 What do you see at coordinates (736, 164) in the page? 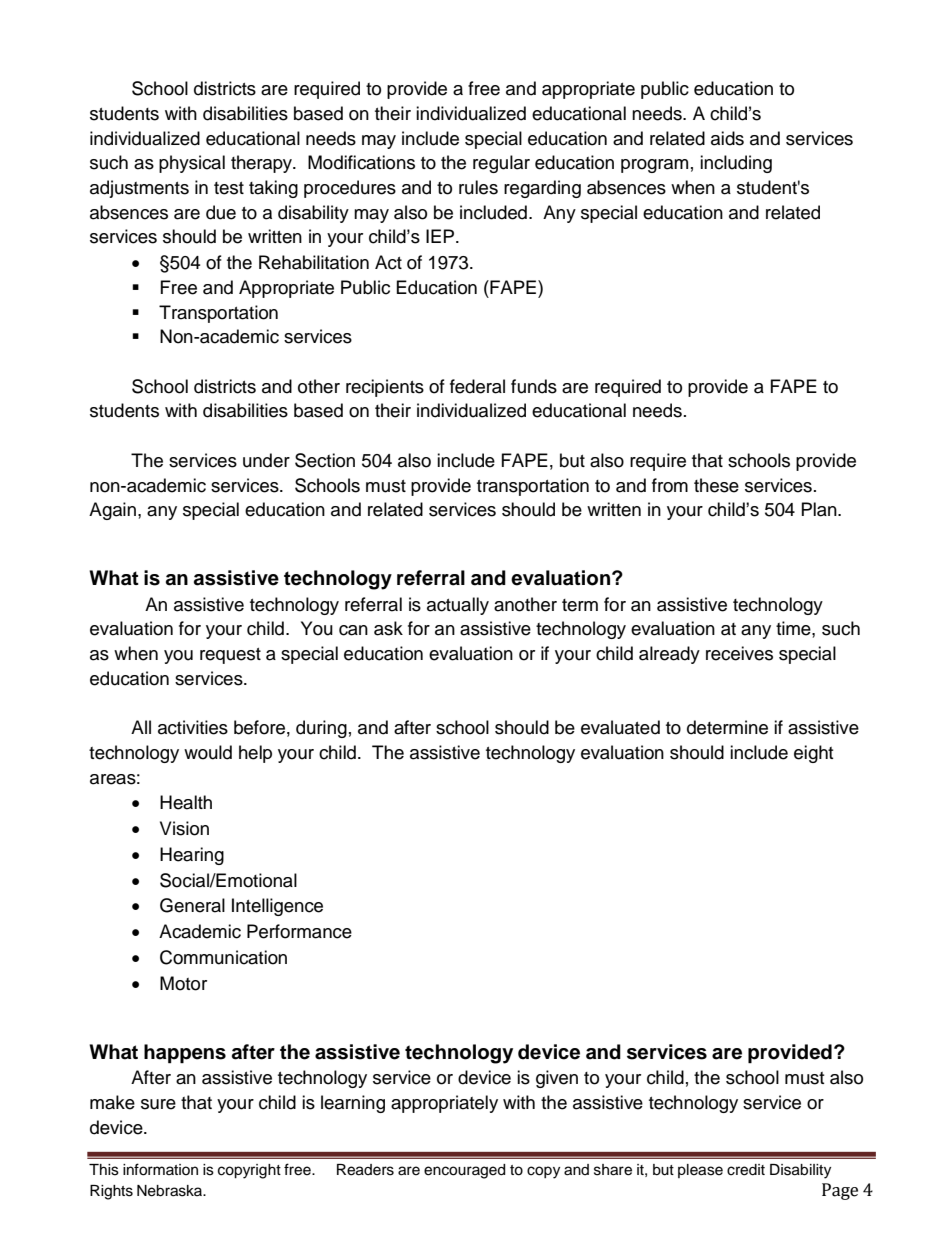
I see `including` at bounding box center [736, 164].
